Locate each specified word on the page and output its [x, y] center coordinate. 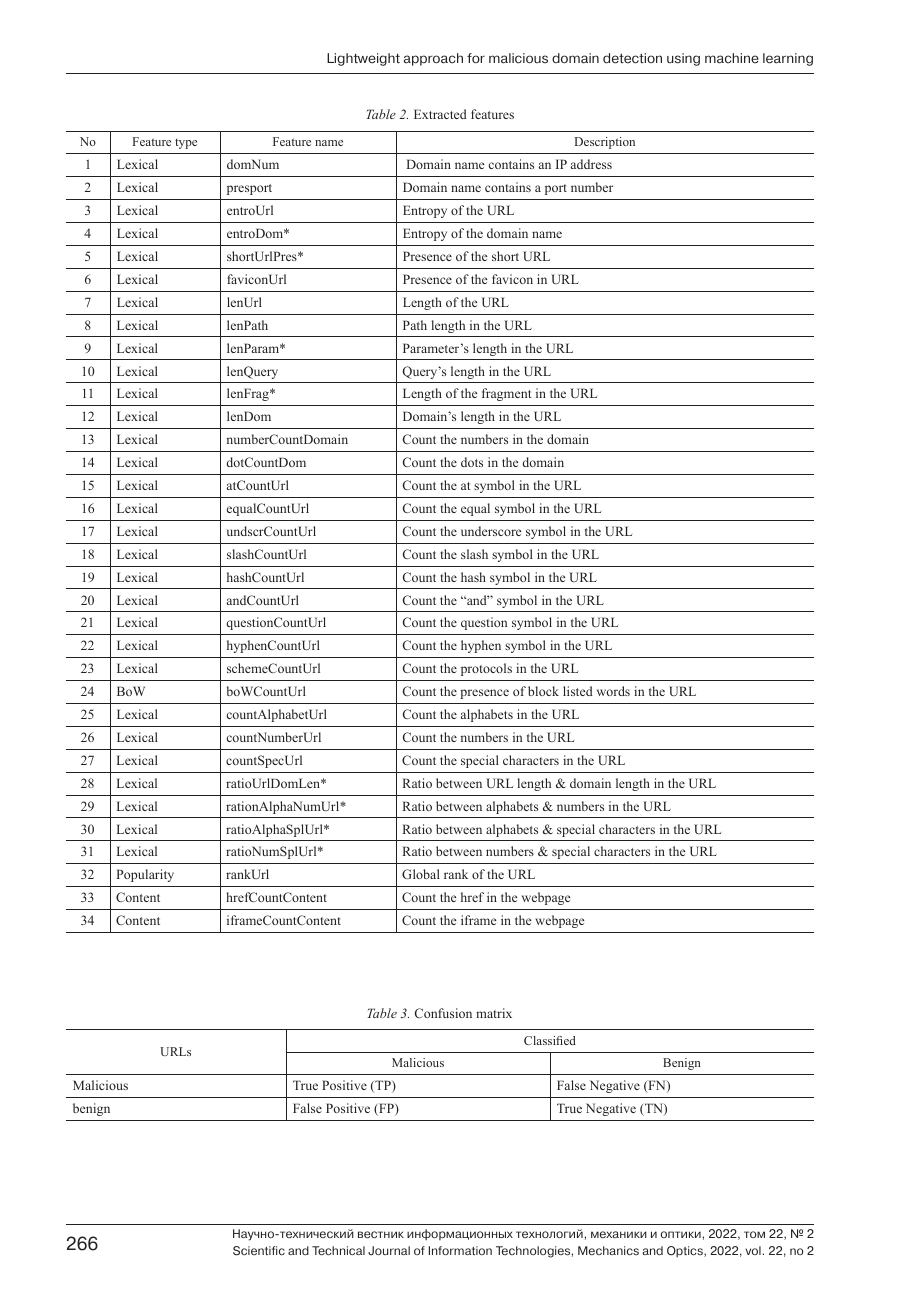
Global [421, 874]
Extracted [440, 114]
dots [472, 462]
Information [460, 1250]
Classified [550, 1040]
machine [732, 58]
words [613, 691]
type [186, 143]
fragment [506, 394]
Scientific [259, 1251]
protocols [486, 669]
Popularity [145, 875]
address [591, 164]
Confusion [443, 1013]
